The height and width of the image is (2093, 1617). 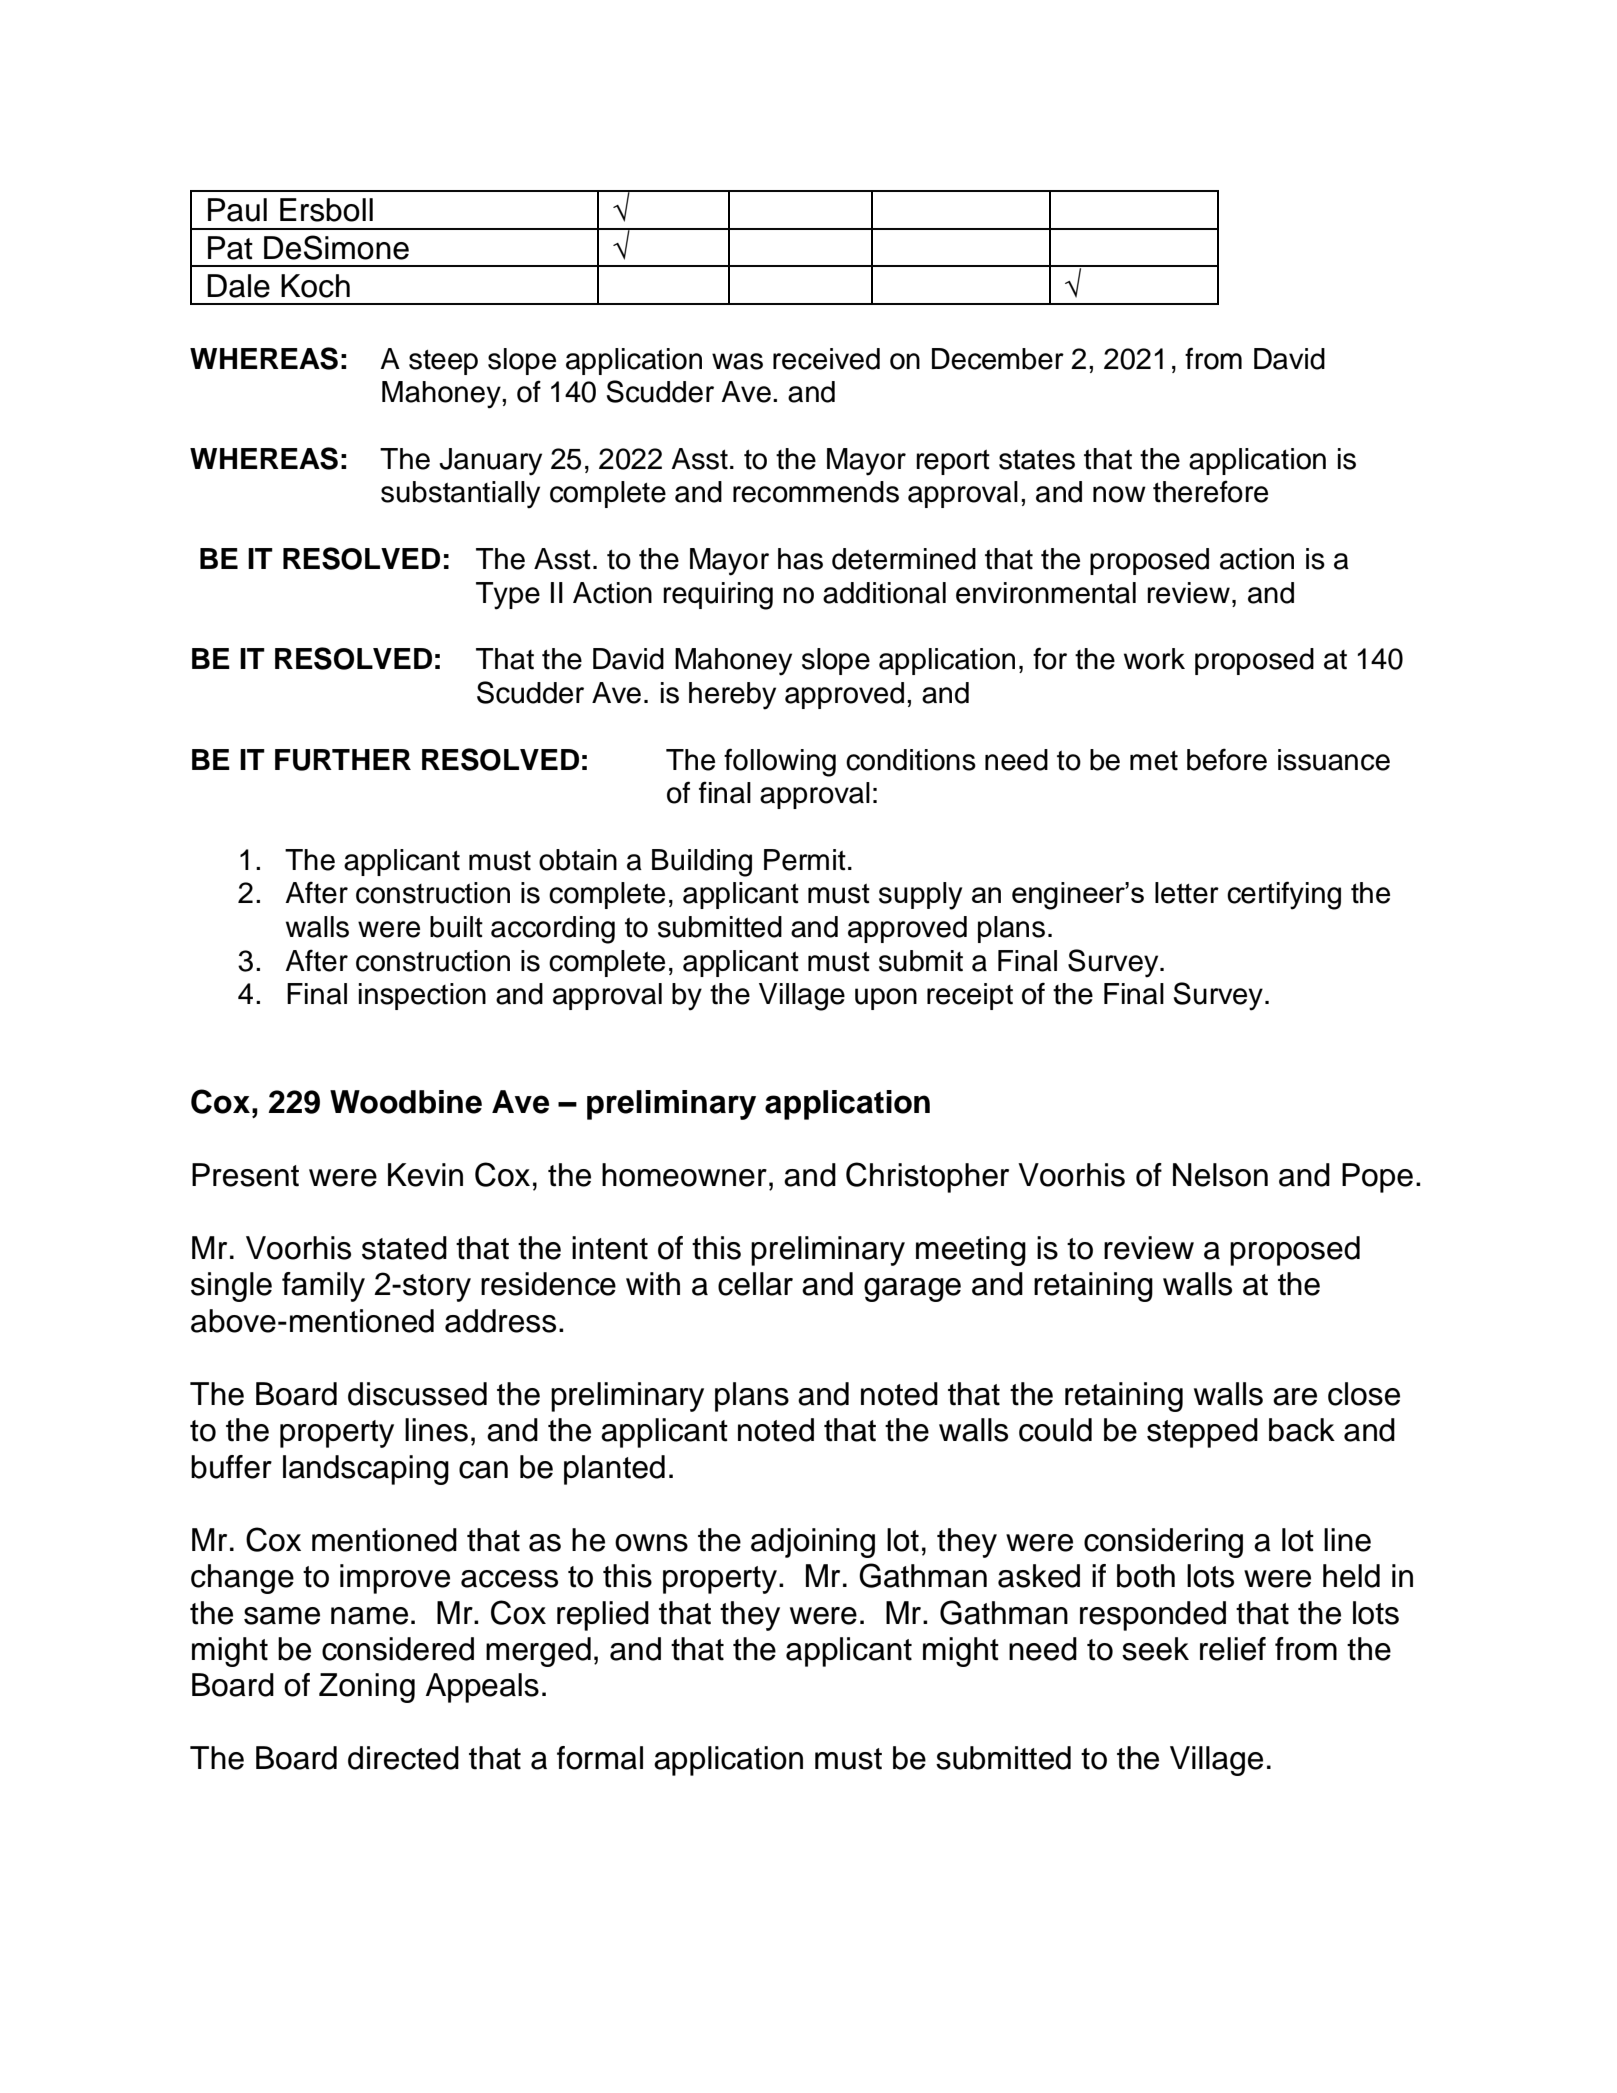 I want to click on homeowner, so click(x=684, y=1175).
